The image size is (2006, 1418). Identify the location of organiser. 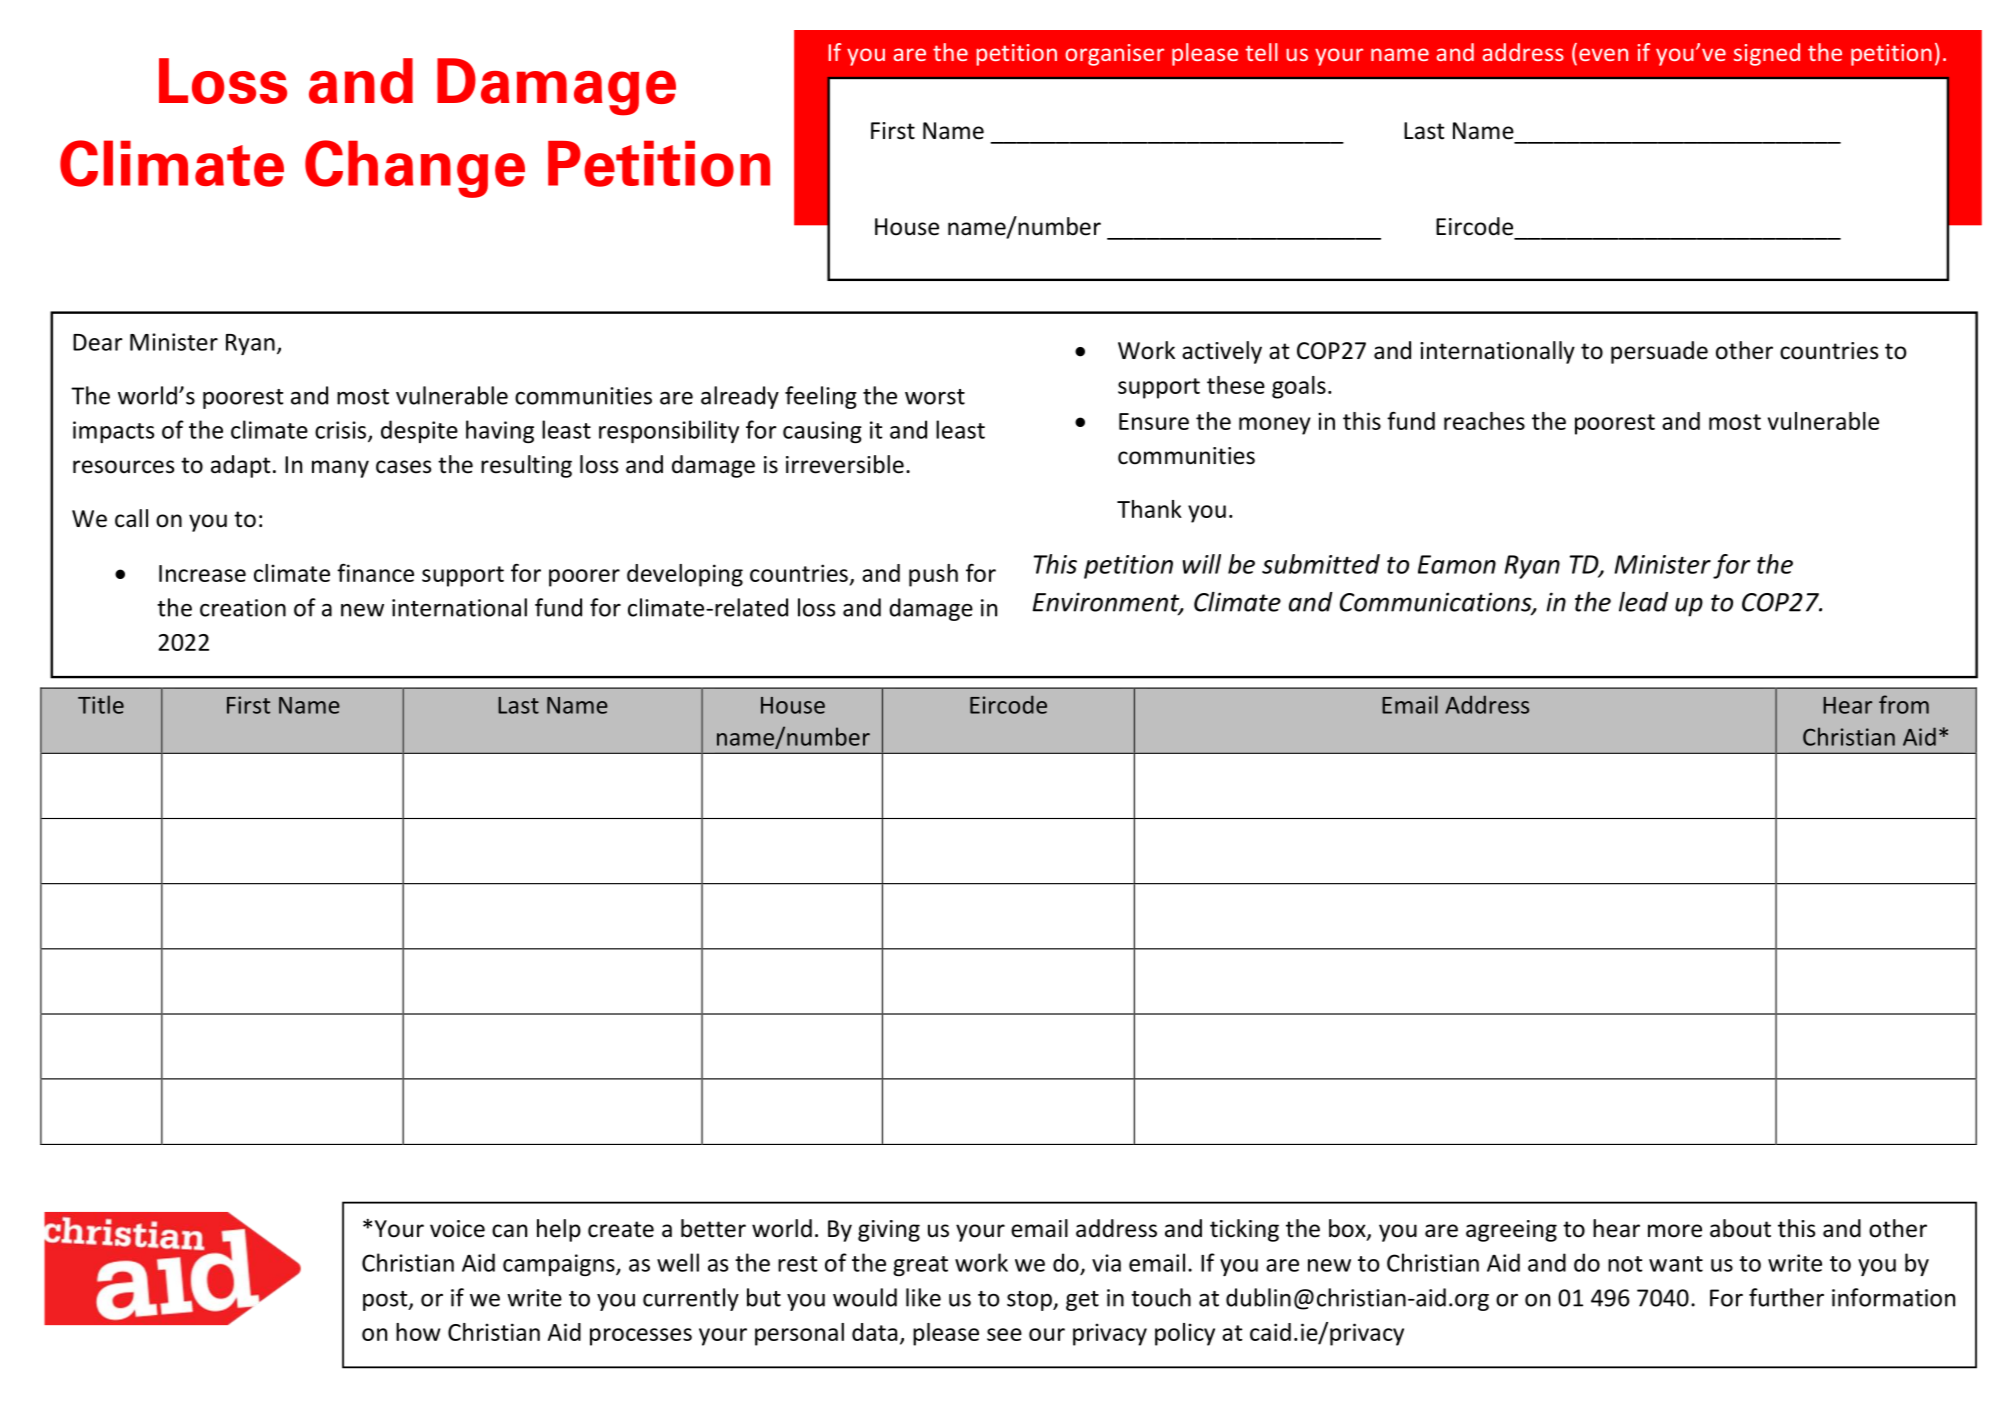
(1114, 55).
